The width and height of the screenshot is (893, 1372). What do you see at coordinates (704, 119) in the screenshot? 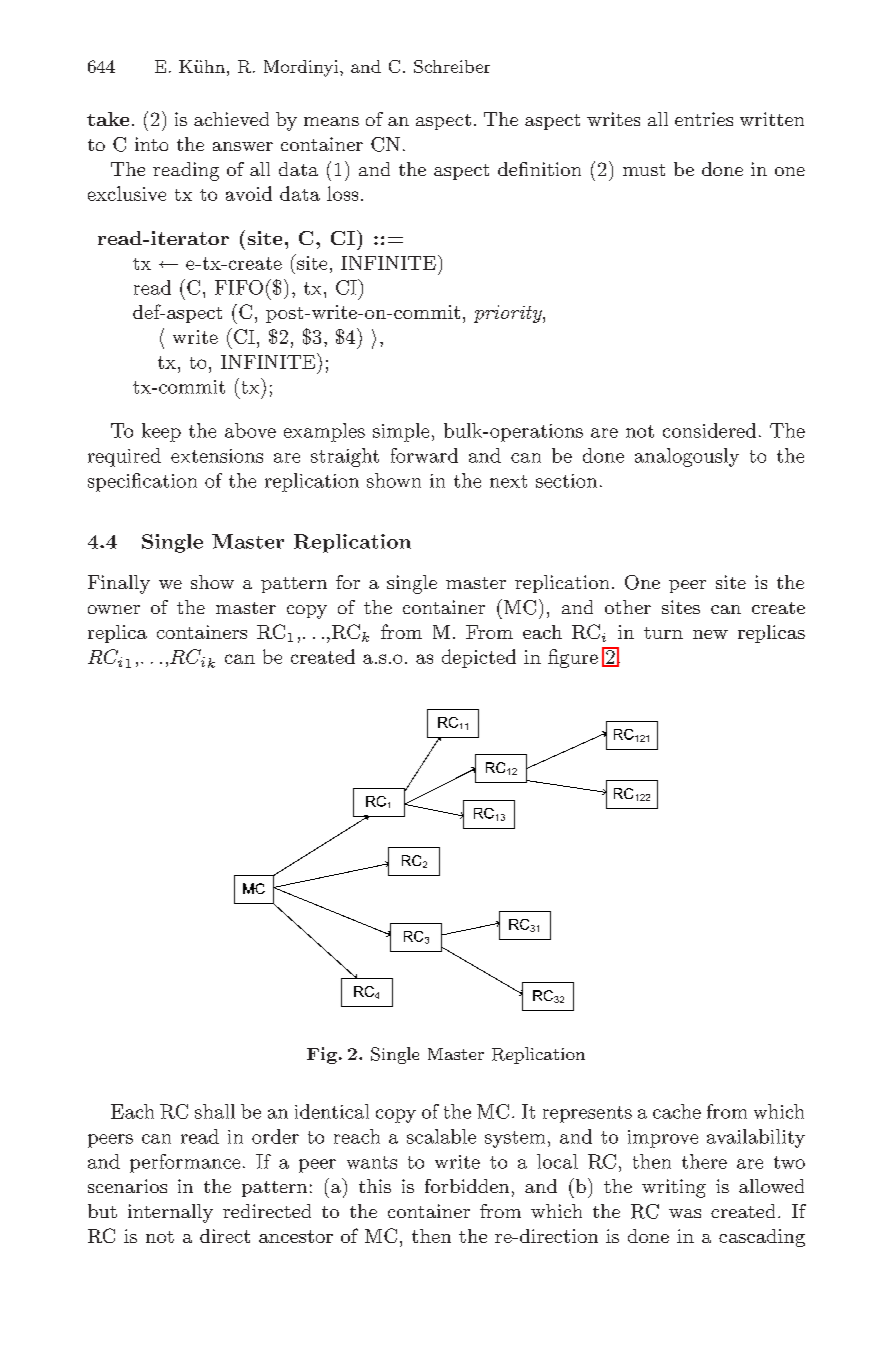
I see `entries` at bounding box center [704, 119].
